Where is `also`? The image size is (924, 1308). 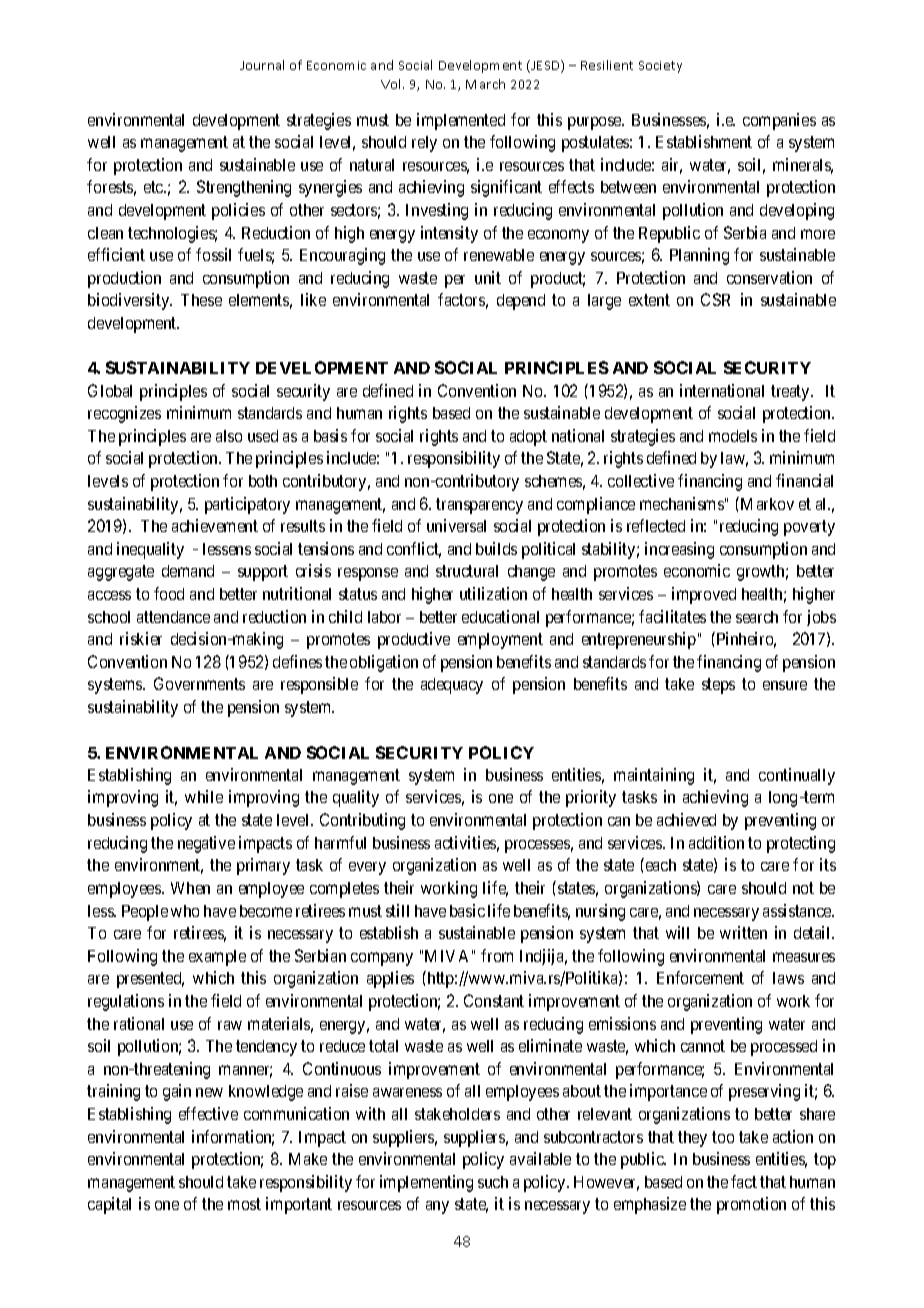 also is located at coordinates (229, 436).
